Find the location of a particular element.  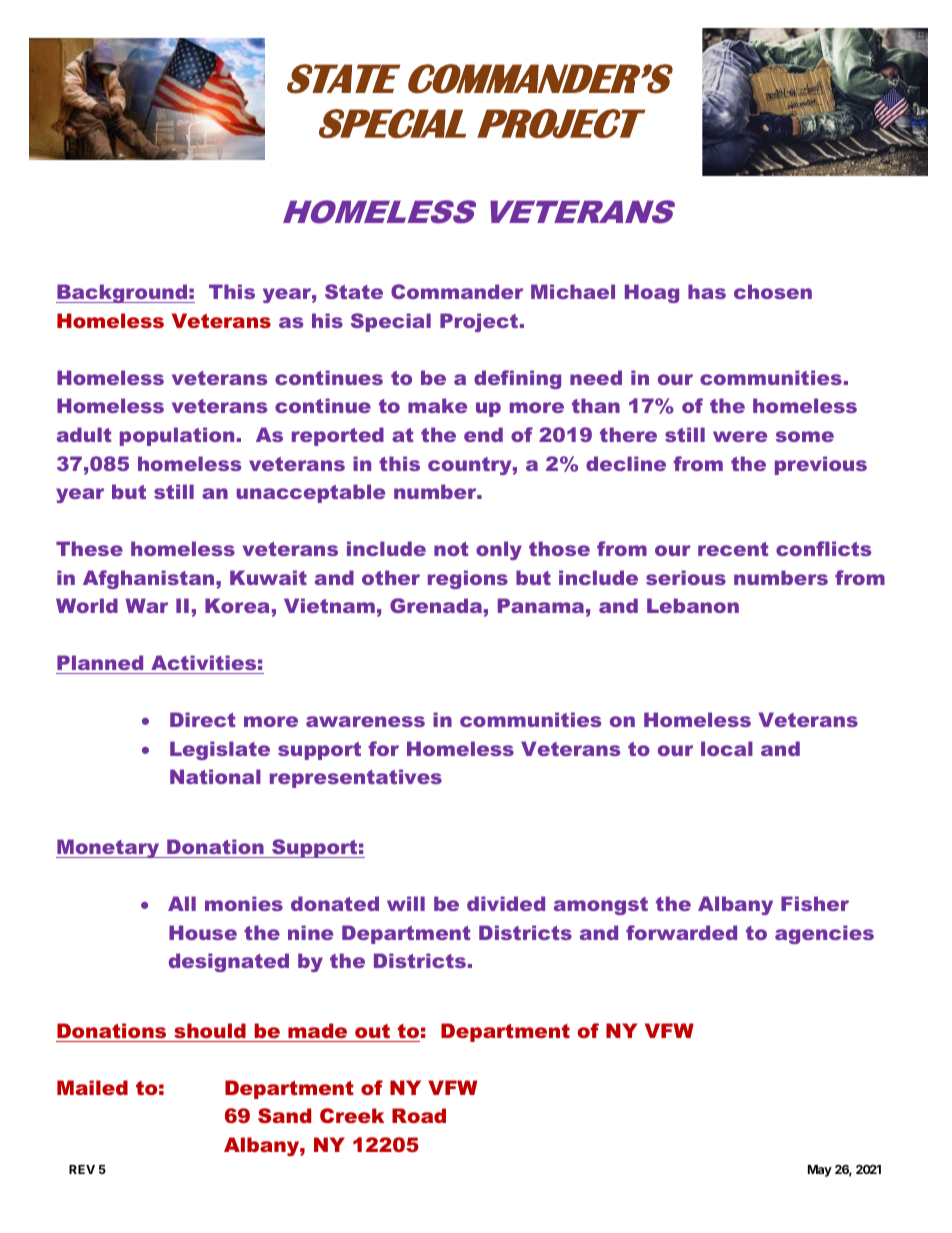

May is located at coordinates (820, 1171).
